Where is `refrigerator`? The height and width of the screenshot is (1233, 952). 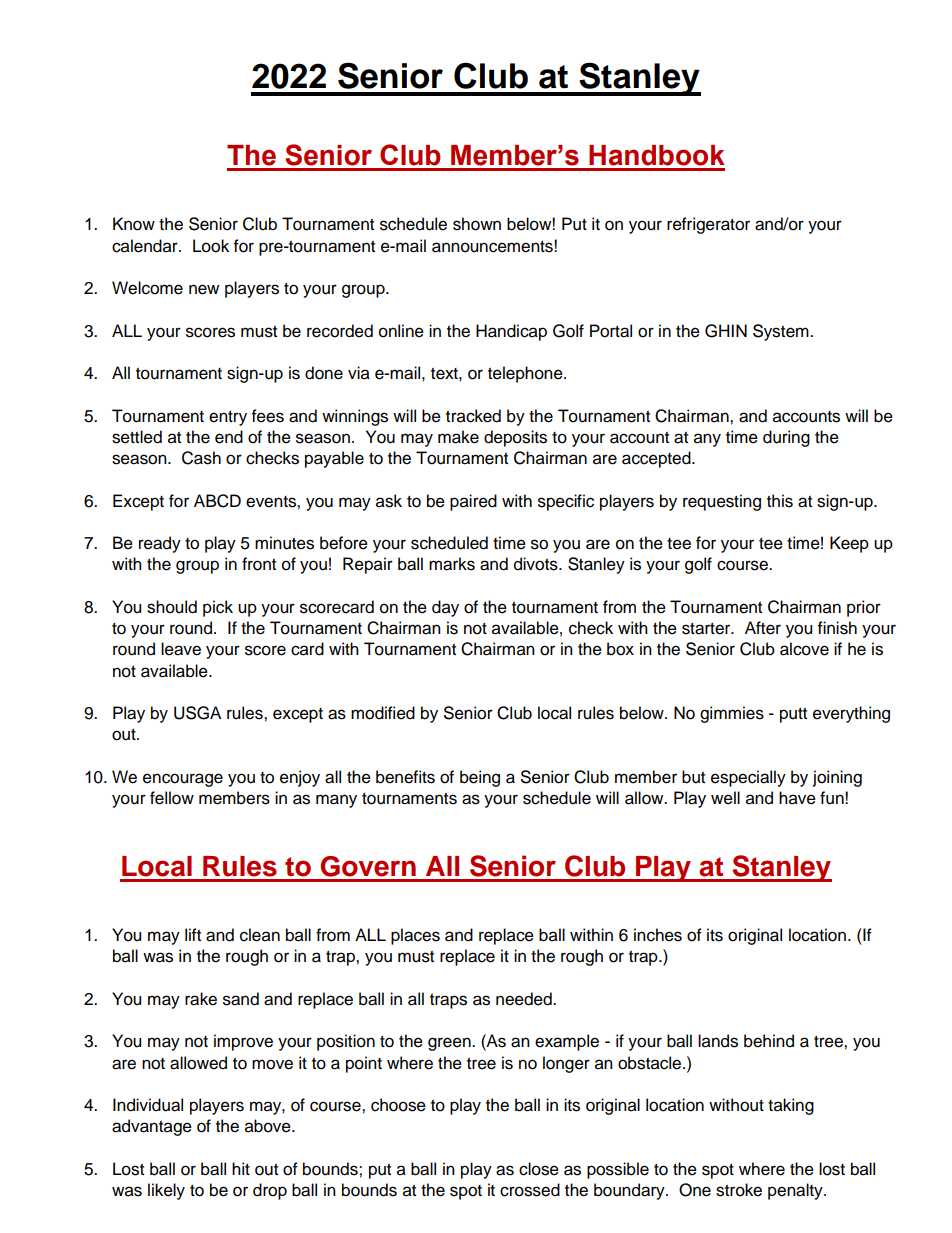 refrigerator is located at coordinates (708, 225).
